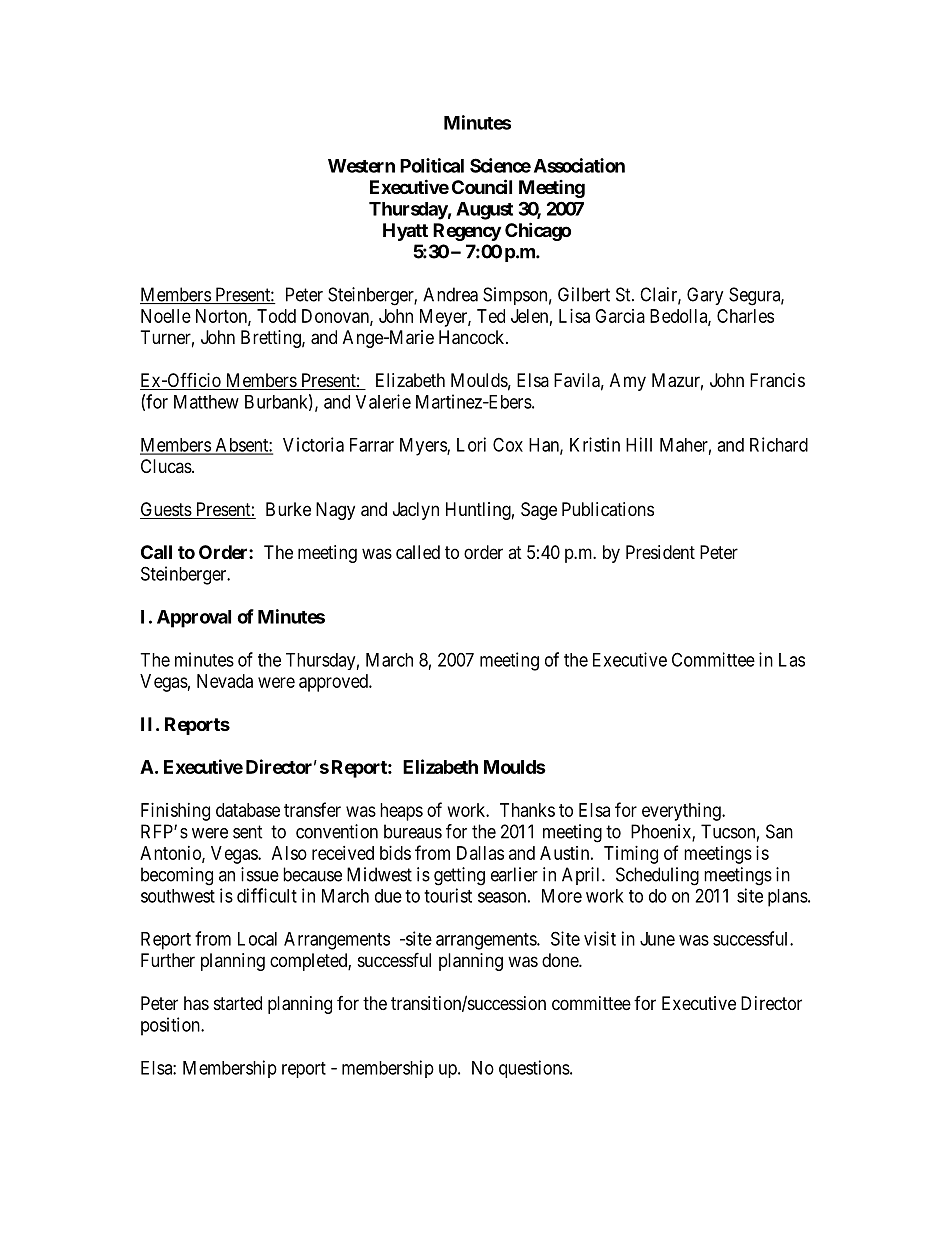 The width and height of the document is (952, 1233). Describe the element at coordinates (288, 509) in the document. I see `Burke` at that location.
